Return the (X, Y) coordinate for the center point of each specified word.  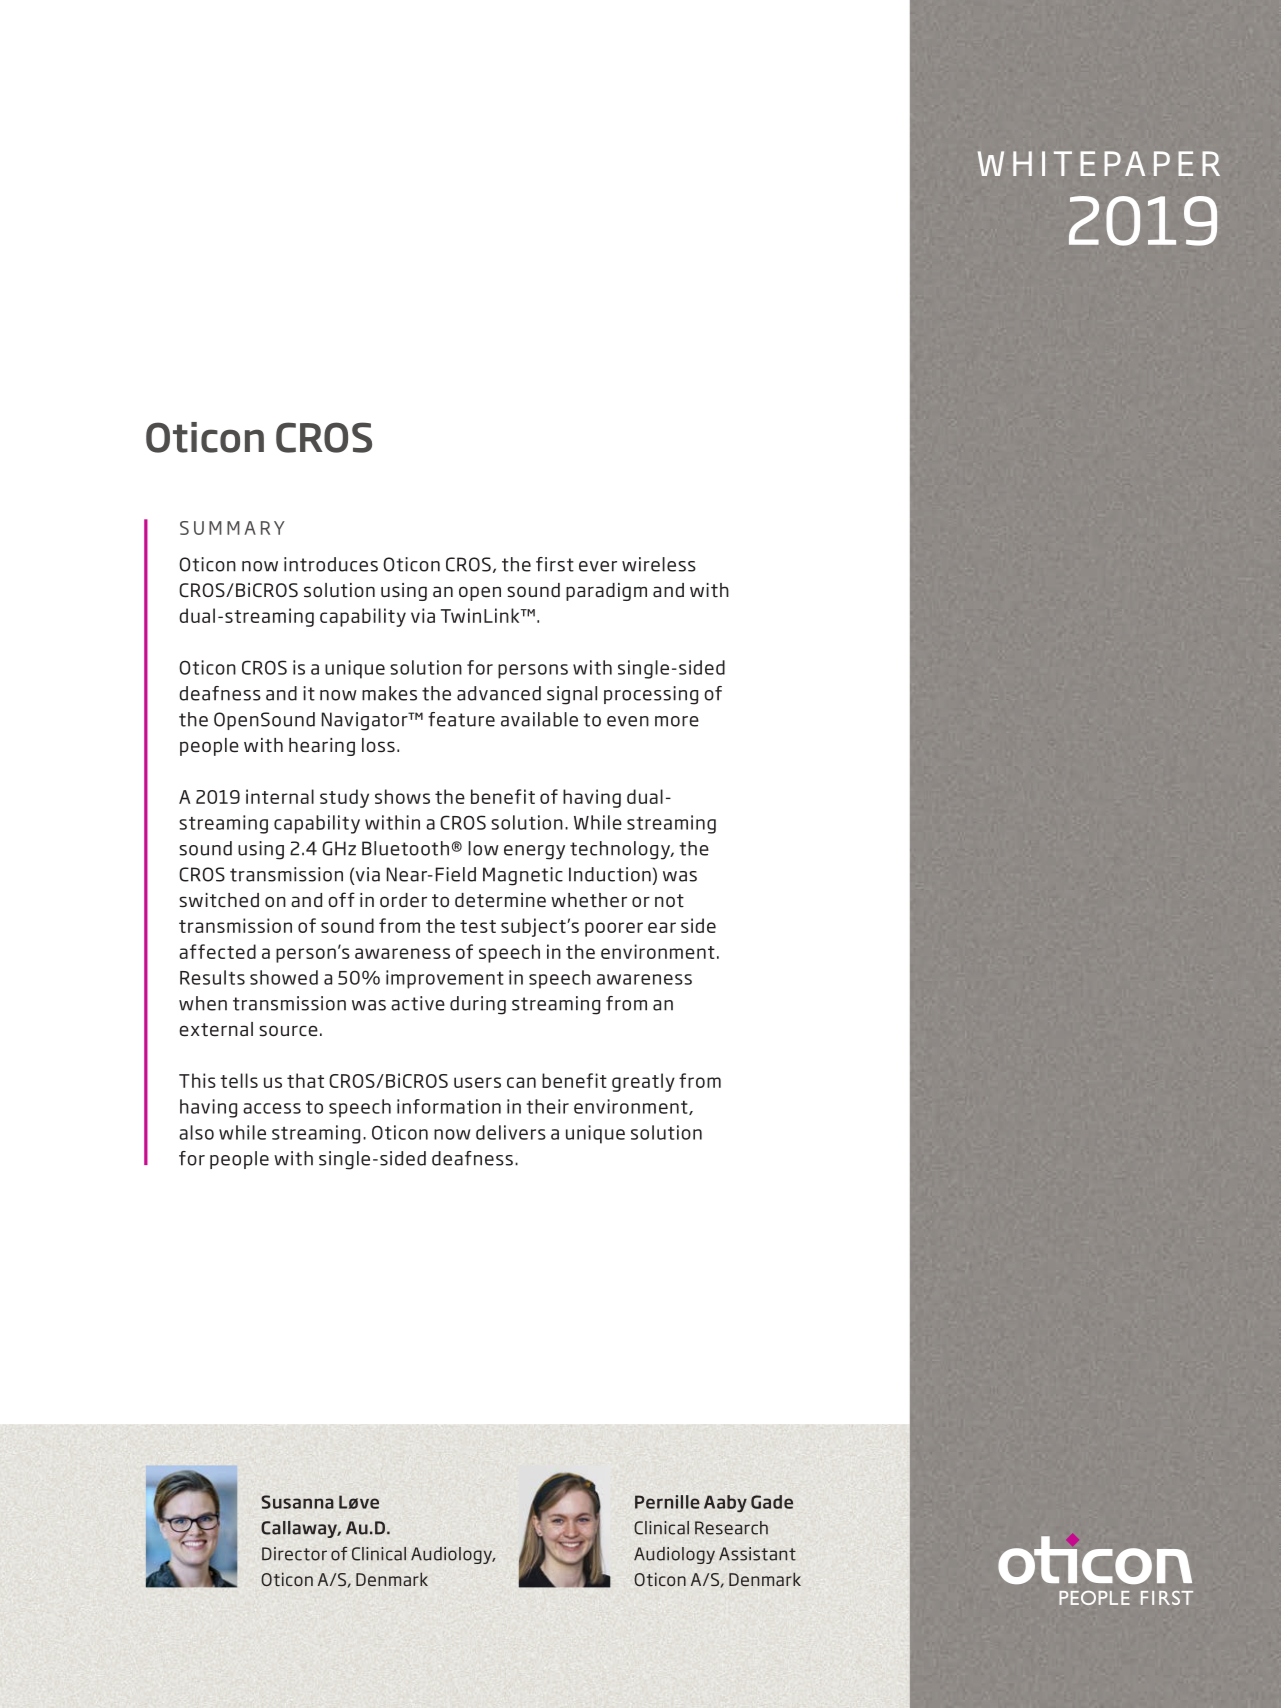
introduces (331, 564)
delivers (511, 1132)
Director (294, 1554)
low (483, 848)
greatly (643, 1082)
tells (239, 1080)
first (555, 564)
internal (280, 796)
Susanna (297, 1502)
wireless (659, 564)
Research (731, 1528)
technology (621, 850)
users (477, 1082)
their (548, 1106)
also (196, 1132)
